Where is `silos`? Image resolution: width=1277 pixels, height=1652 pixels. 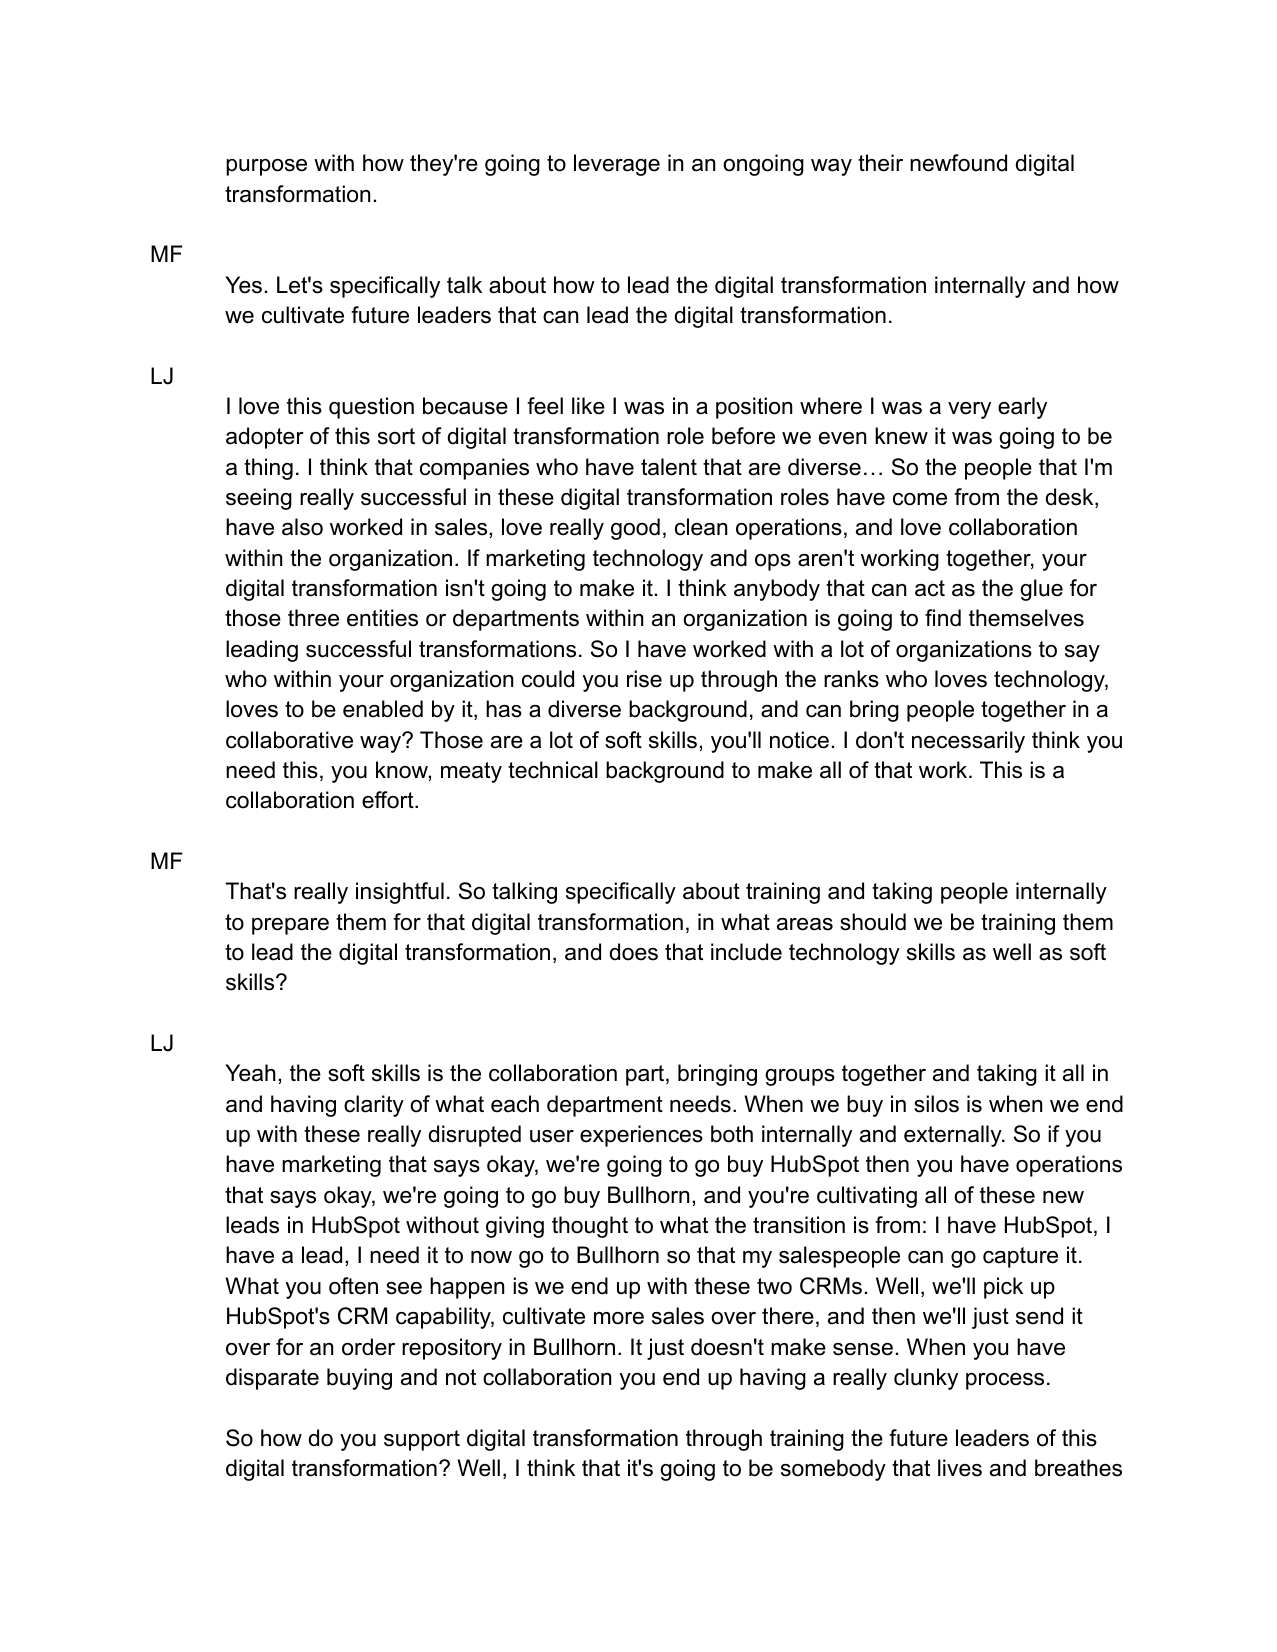
silos is located at coordinates (936, 1104).
